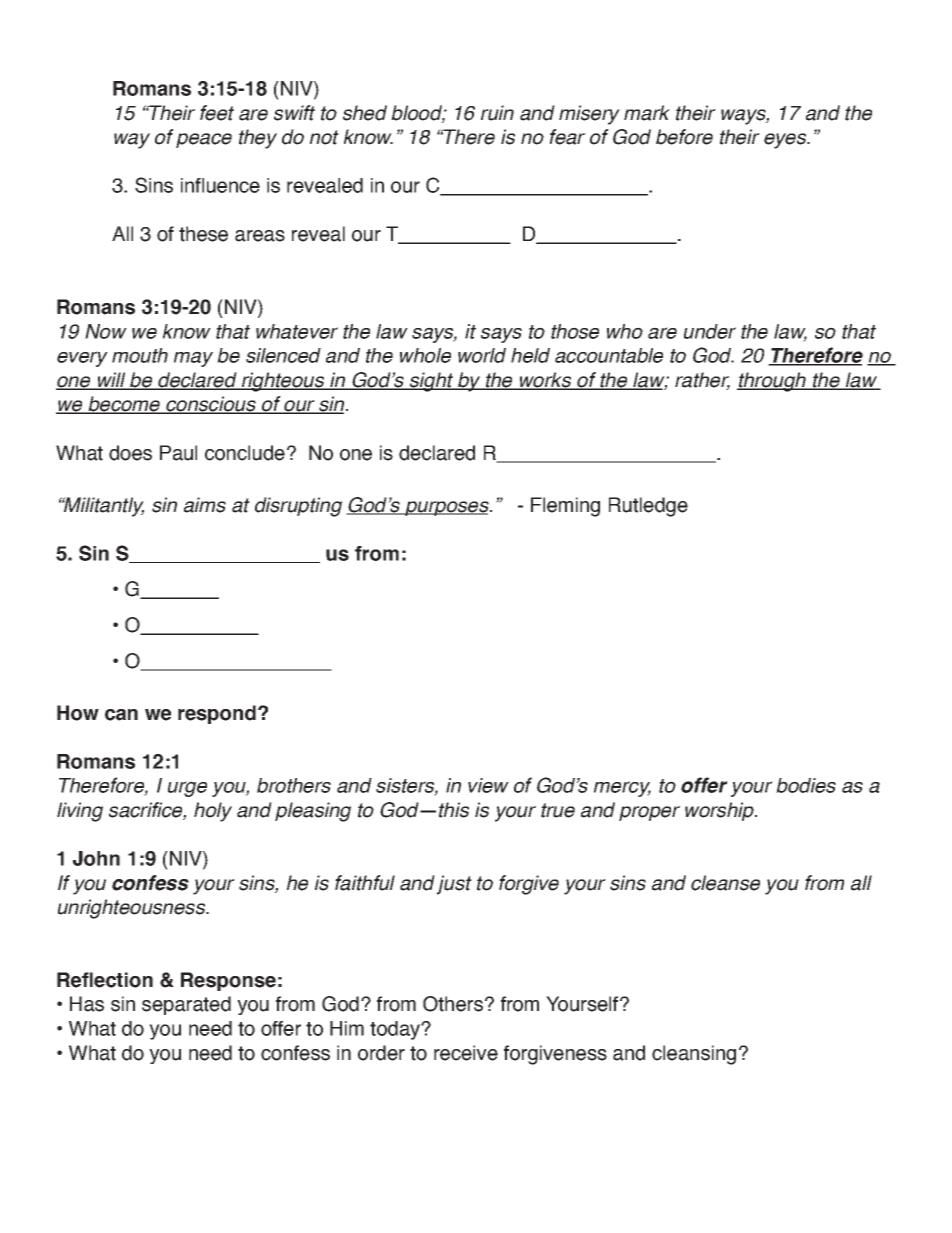  What do you see at coordinates (217, 714) in the screenshot?
I see `respond` at bounding box center [217, 714].
